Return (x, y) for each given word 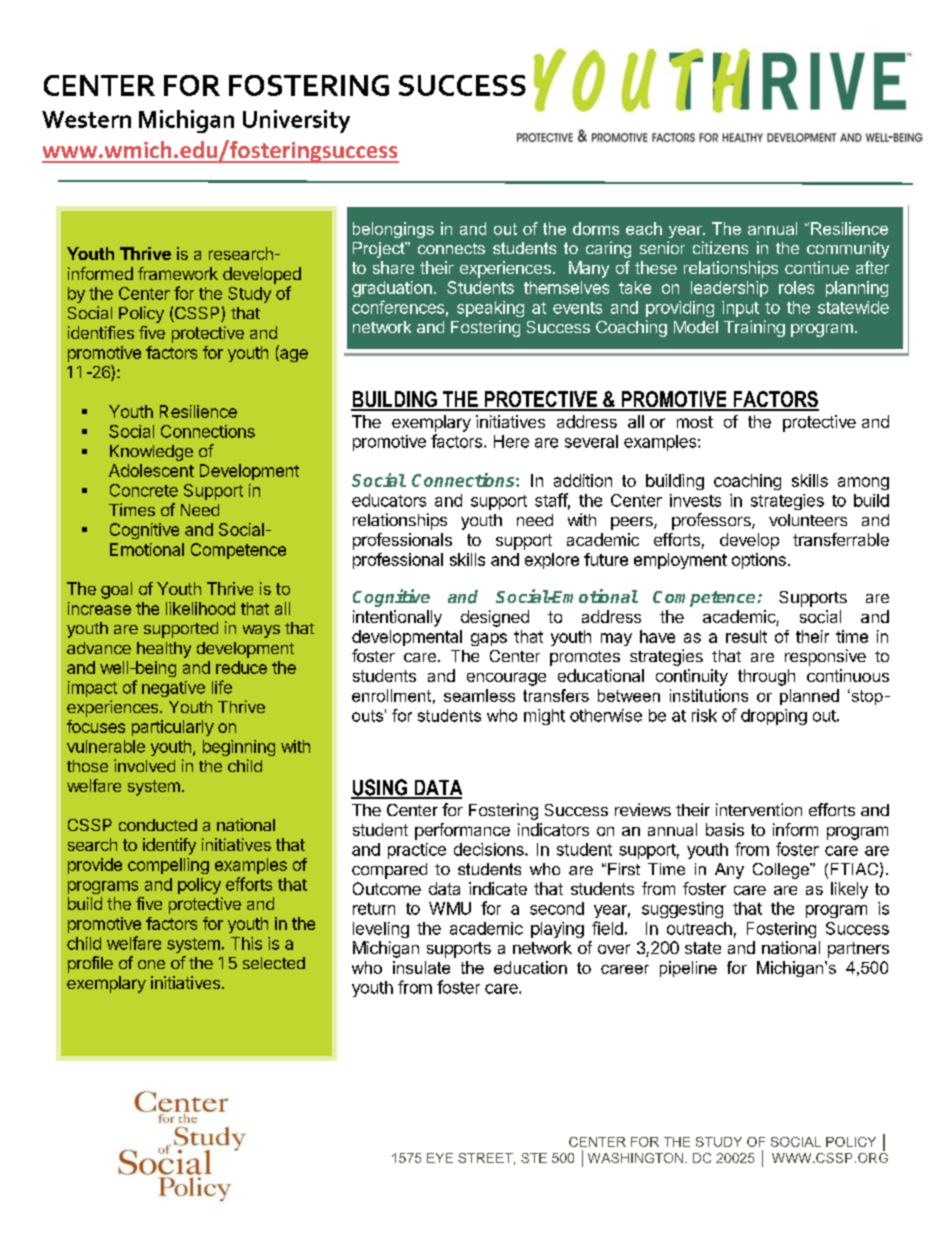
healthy (164, 650)
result (746, 636)
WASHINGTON (635, 1158)
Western (86, 119)
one (151, 964)
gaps (489, 639)
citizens (720, 247)
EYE (440, 1158)
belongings (393, 230)
